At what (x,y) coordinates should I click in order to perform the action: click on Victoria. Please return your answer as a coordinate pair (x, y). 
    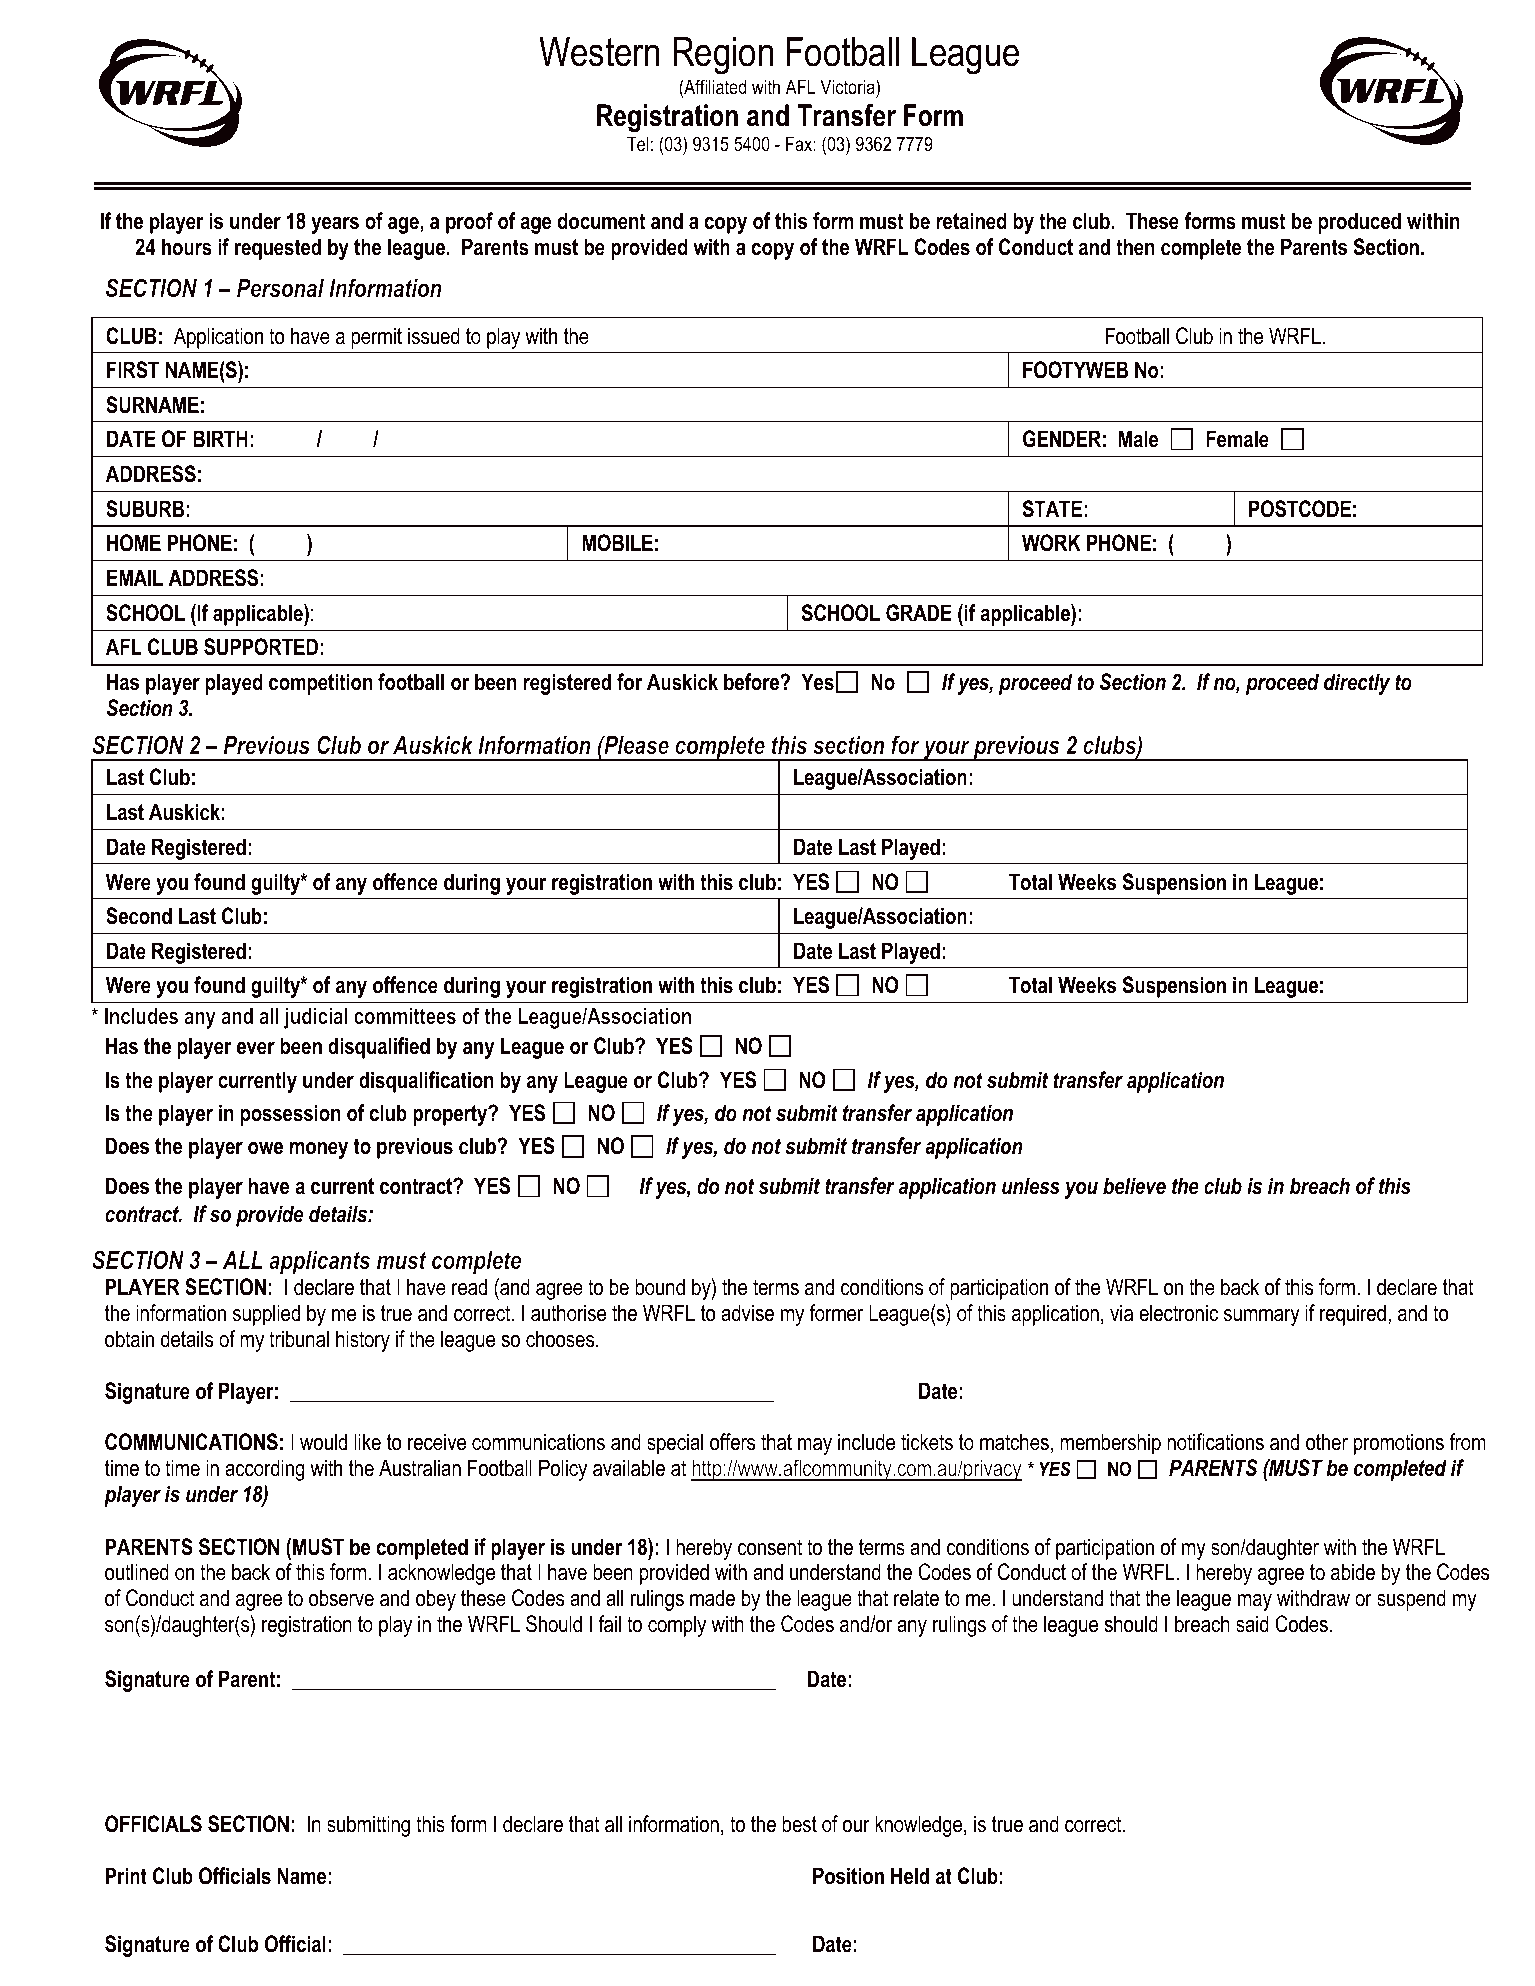
    Looking at the image, I should click on (848, 87).
